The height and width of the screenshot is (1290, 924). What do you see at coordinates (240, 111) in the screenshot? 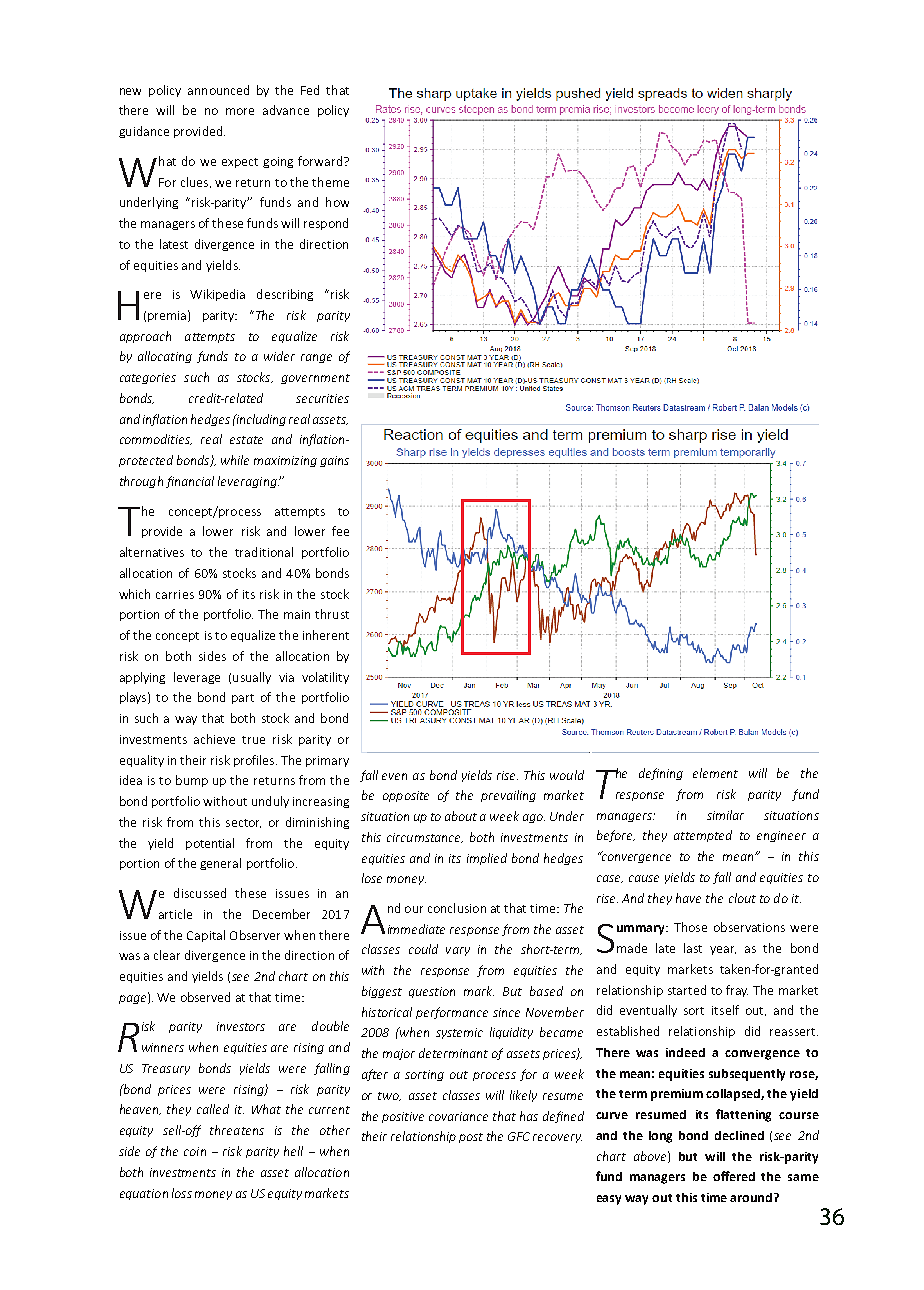
I see `more` at bounding box center [240, 111].
